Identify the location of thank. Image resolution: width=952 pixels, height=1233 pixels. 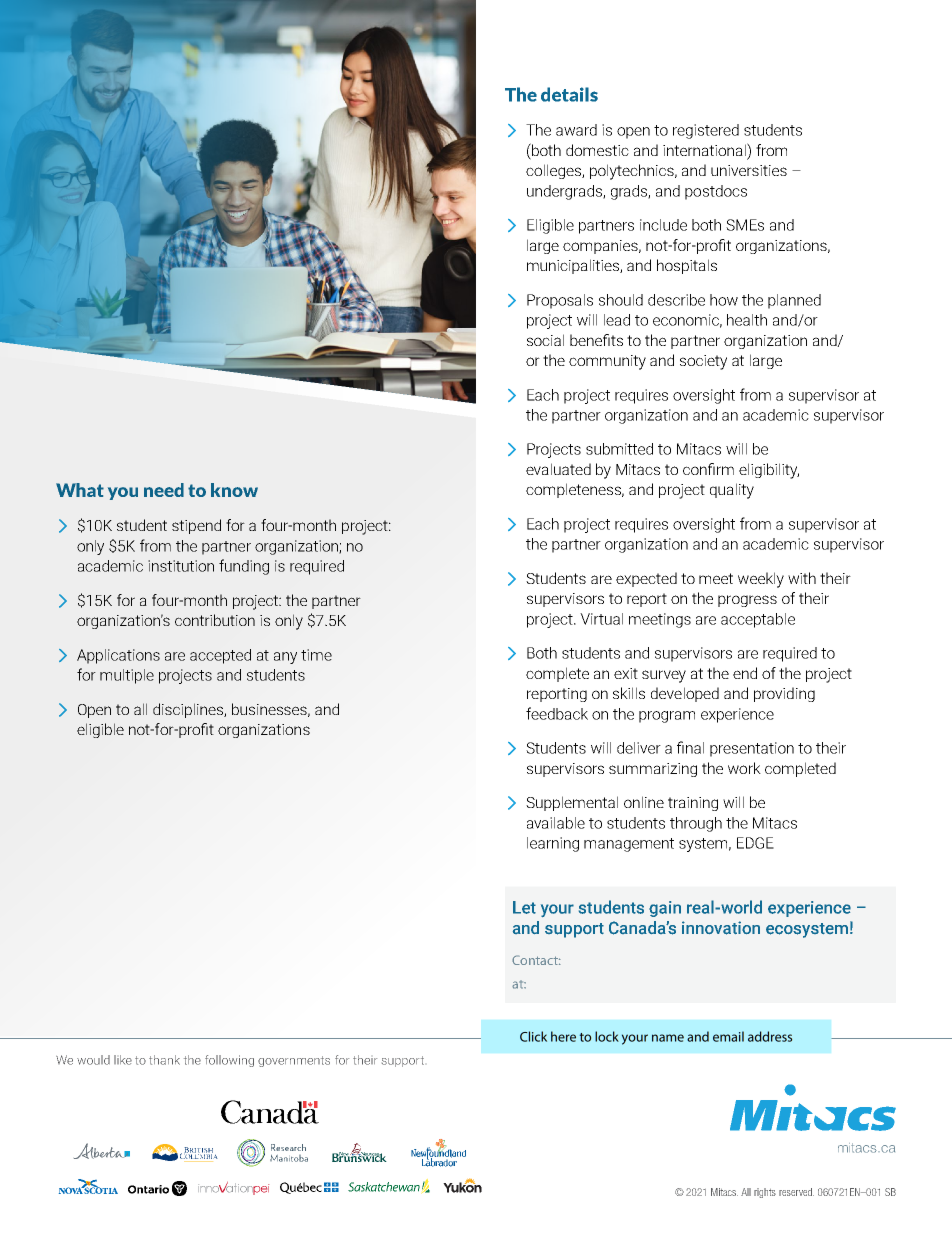
(164, 1060).
